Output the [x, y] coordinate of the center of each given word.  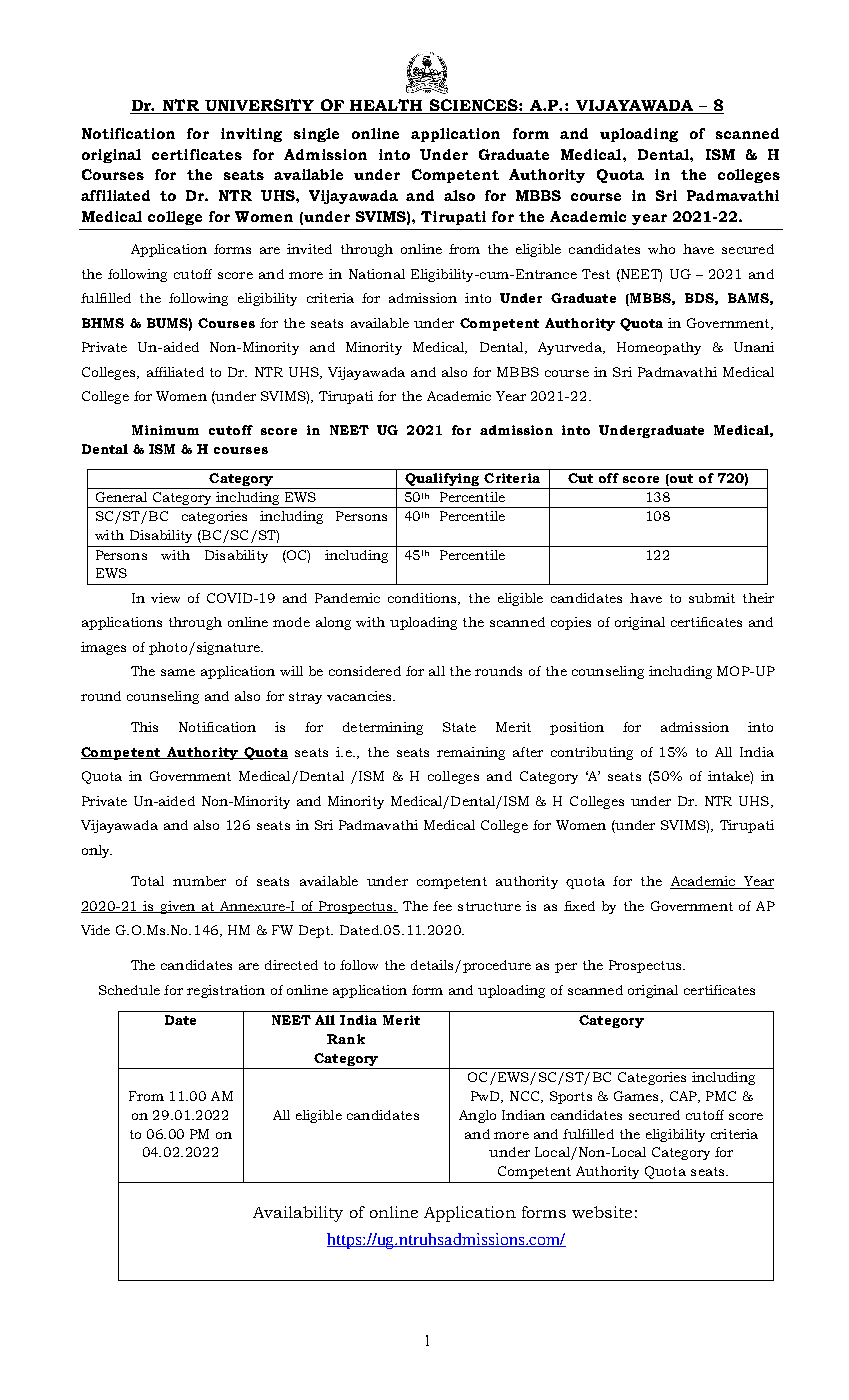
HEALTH [386, 105]
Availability [298, 1214]
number [199, 881]
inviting [251, 135]
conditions [423, 599]
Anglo [477, 1116]
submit [712, 598]
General [121, 497]
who [661, 249]
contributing [592, 753]
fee [442, 906]
